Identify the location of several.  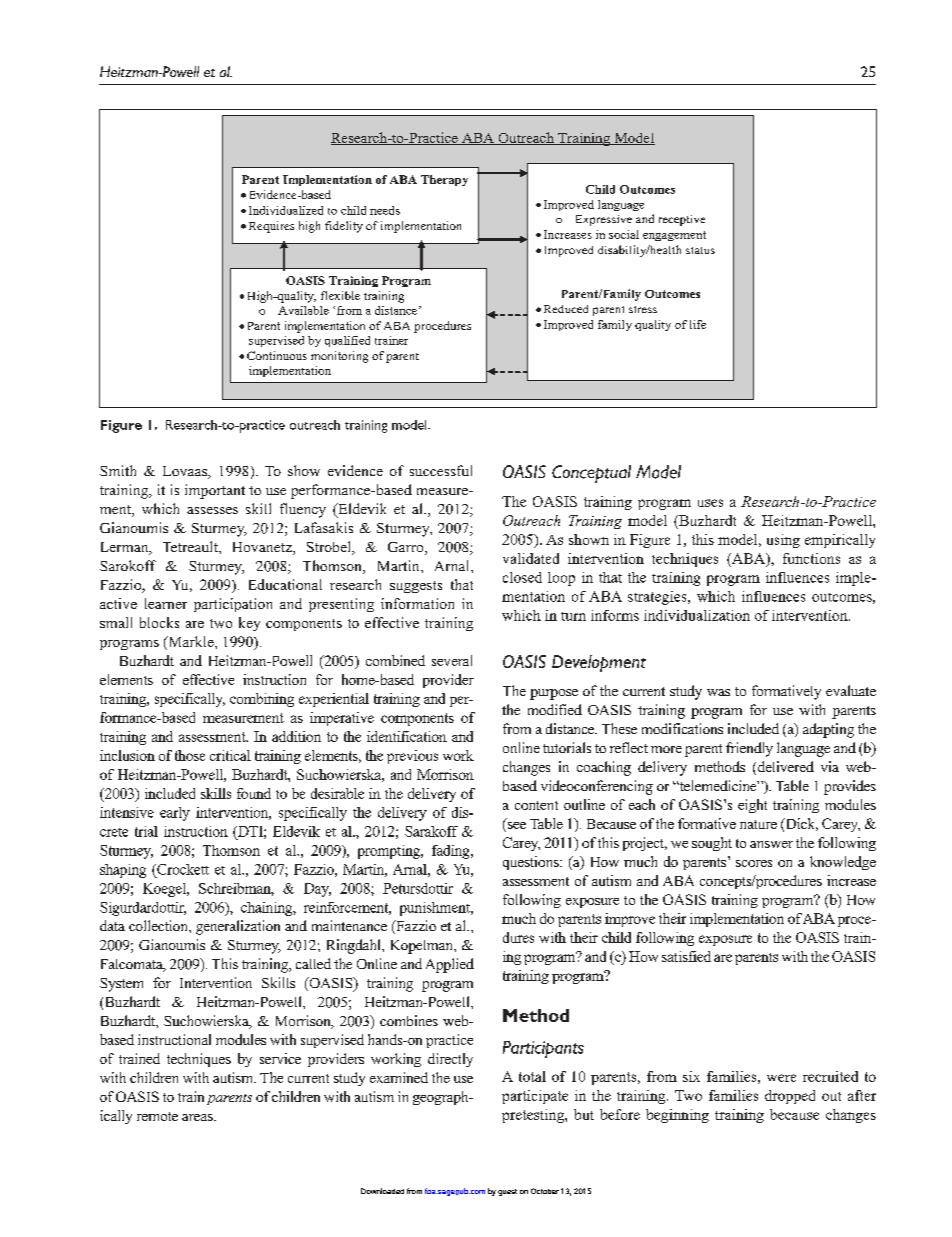
(452, 660).
